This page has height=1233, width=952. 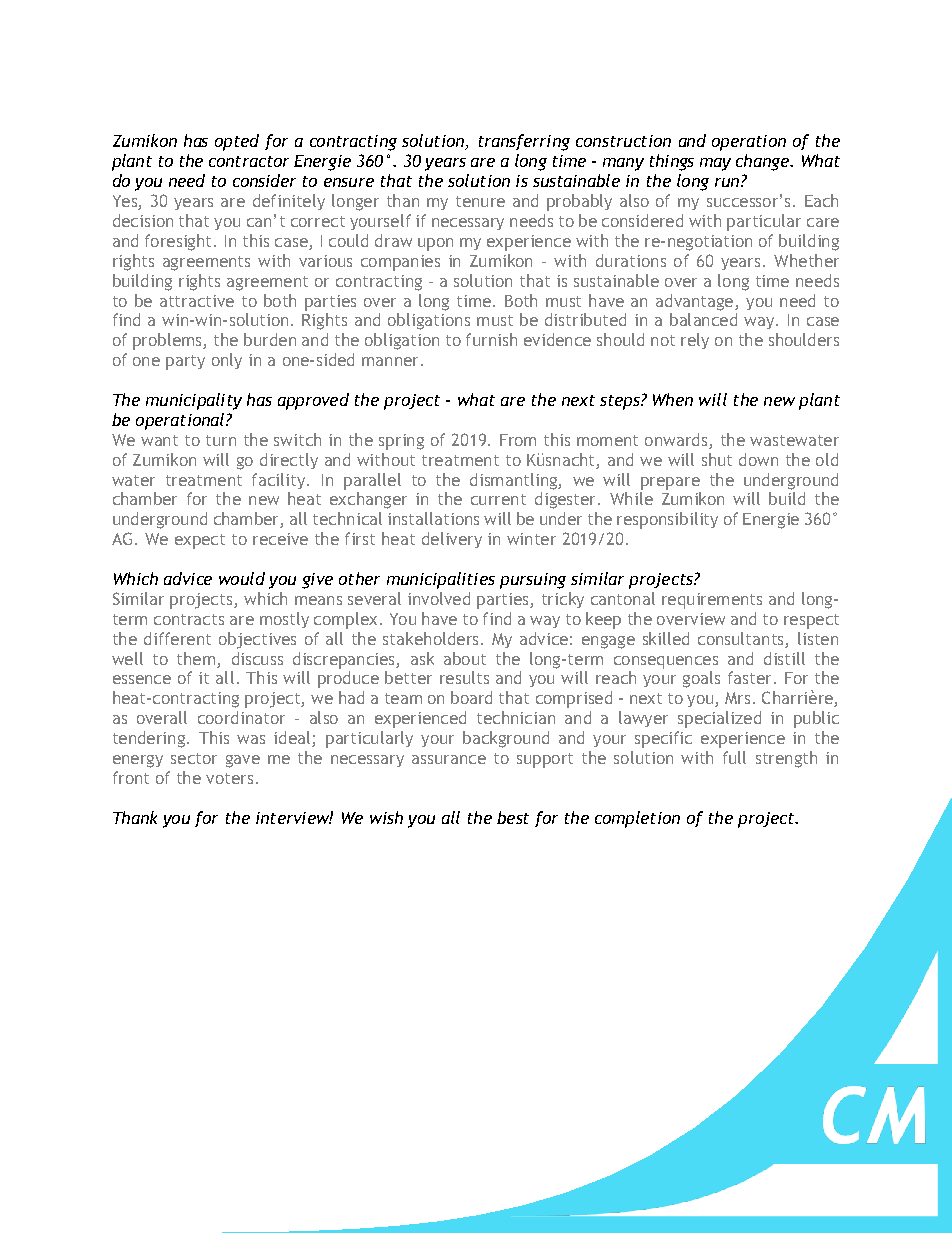 What do you see at coordinates (280, 481) in the page?
I see `facility` at bounding box center [280, 481].
